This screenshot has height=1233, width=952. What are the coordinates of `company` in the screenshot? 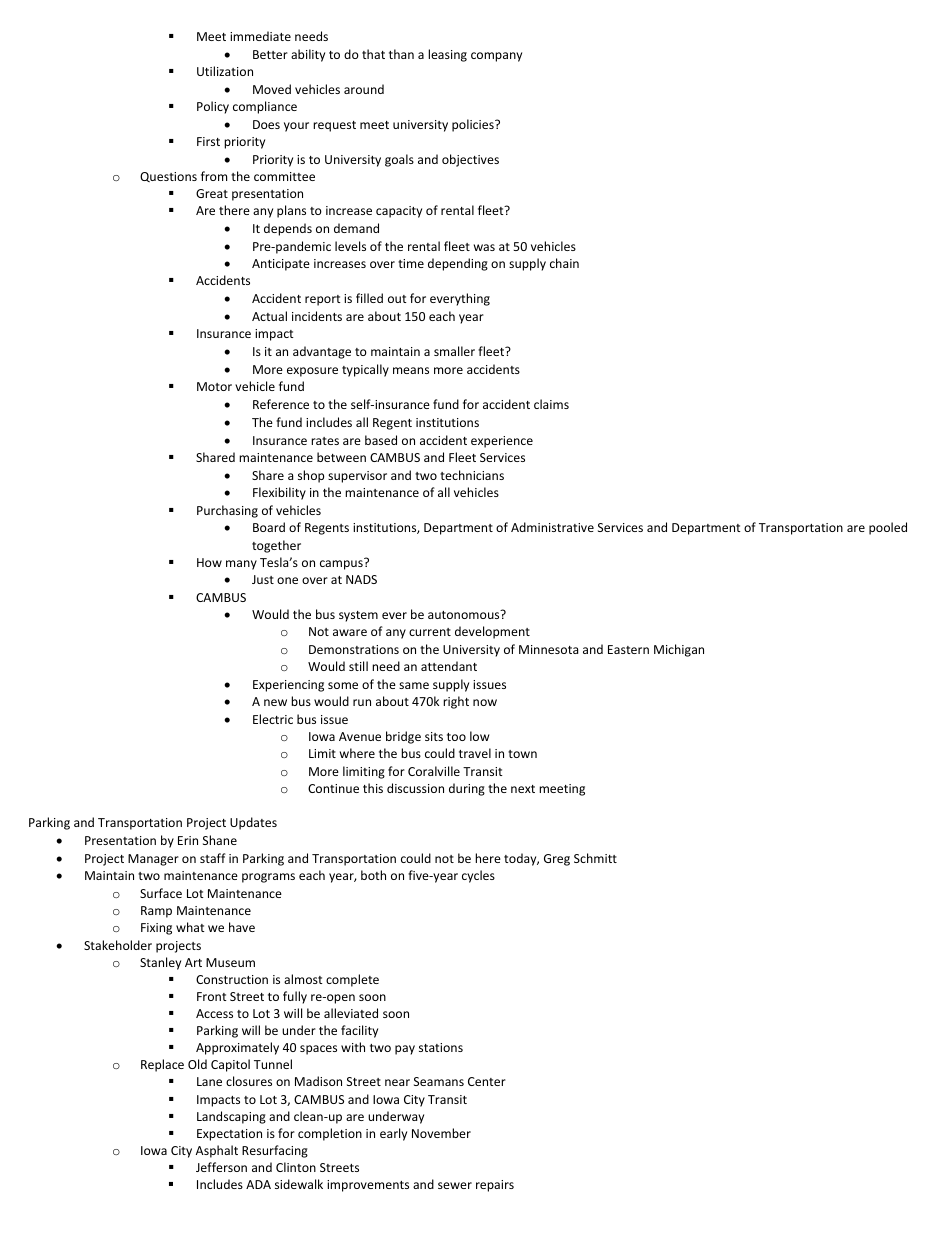 It's located at (496, 57).
